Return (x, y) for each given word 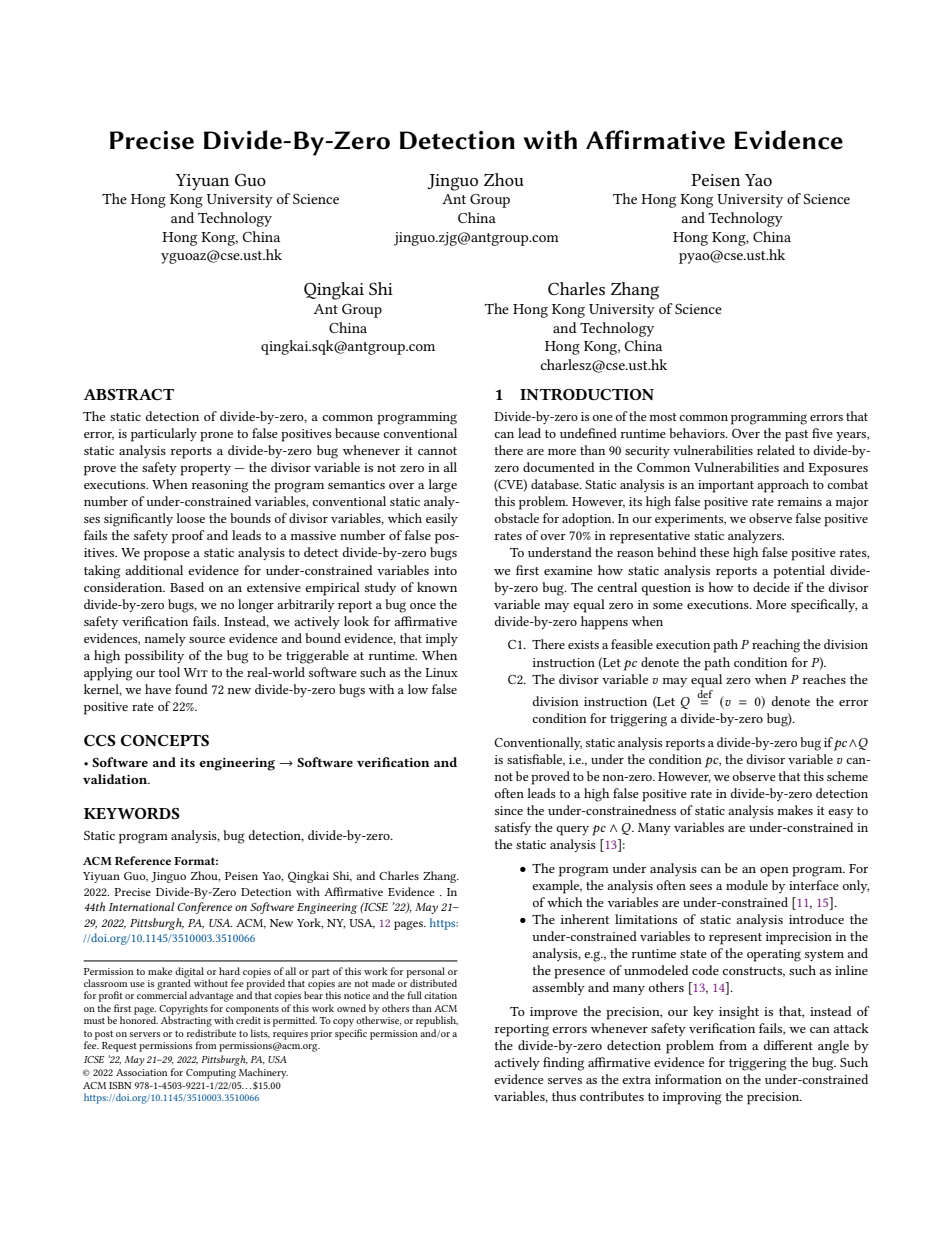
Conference (204, 908)
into (445, 570)
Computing (211, 1074)
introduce (816, 919)
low (418, 689)
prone (216, 437)
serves (565, 1081)
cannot (437, 451)
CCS (100, 740)
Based (187, 587)
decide (771, 587)
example (557, 887)
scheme (847, 776)
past (796, 436)
